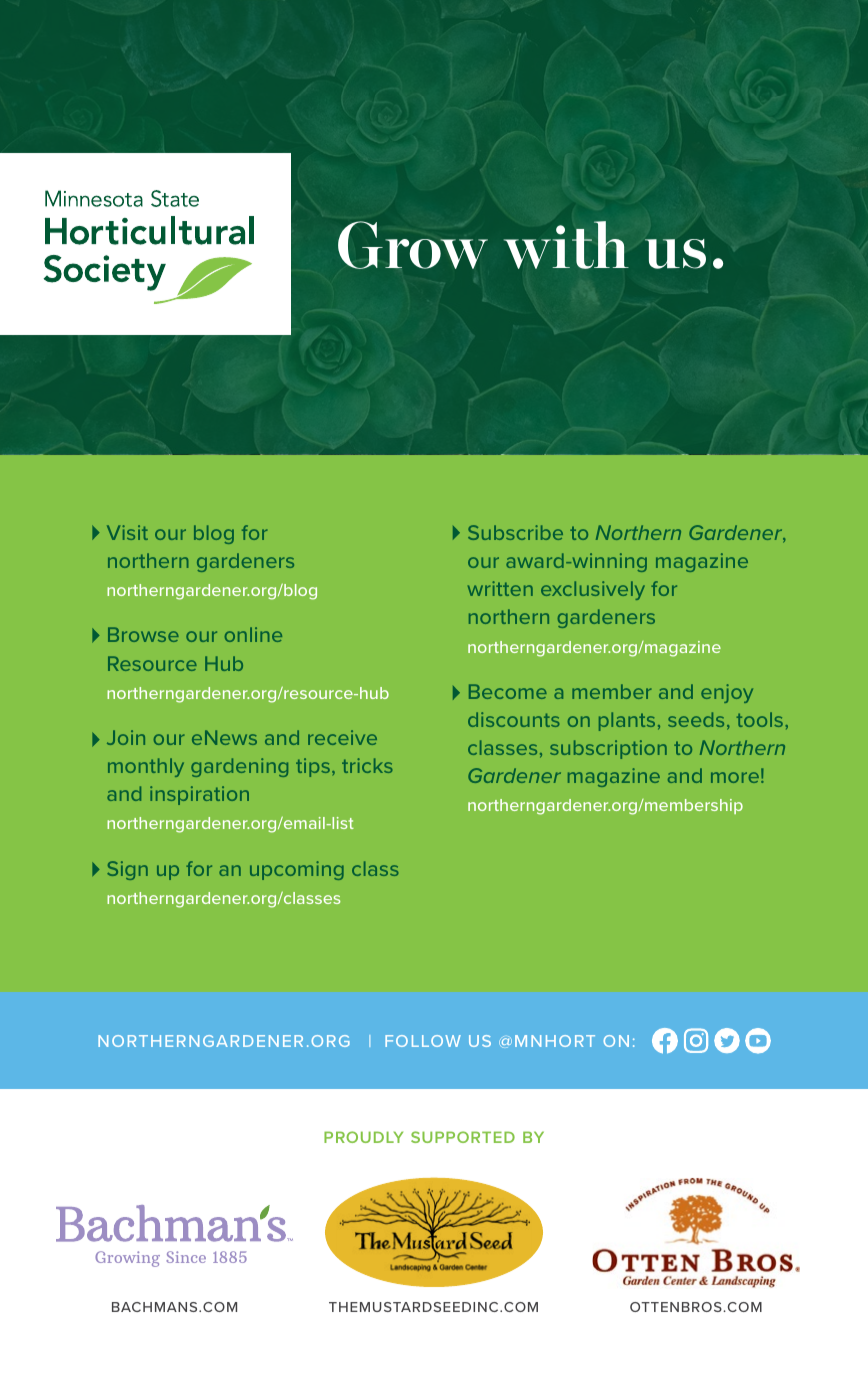  Describe the element at coordinates (696, 719) in the image. I see `seeds` at that location.
